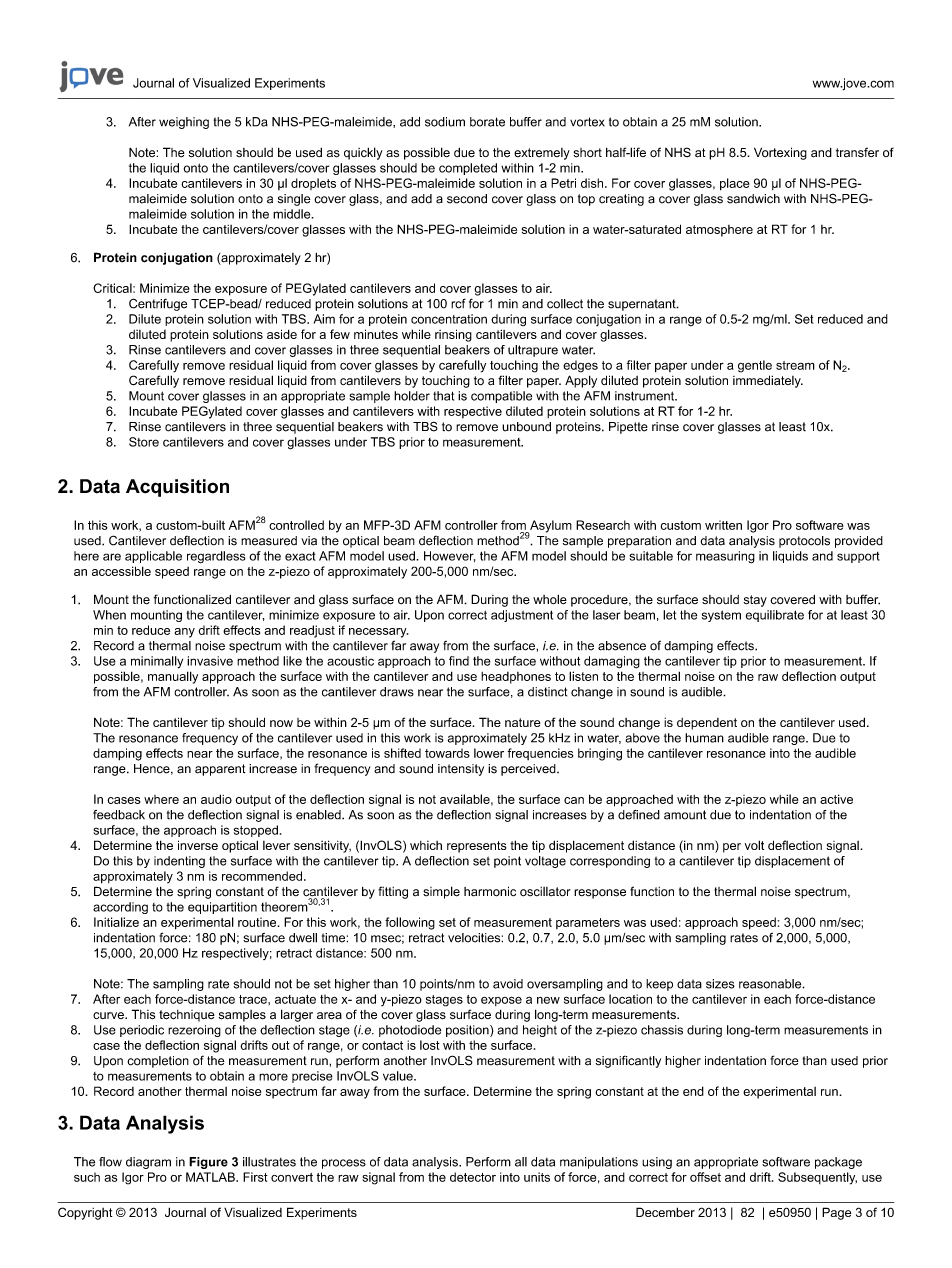  What do you see at coordinates (721, 616) in the screenshot?
I see `system` at bounding box center [721, 616].
